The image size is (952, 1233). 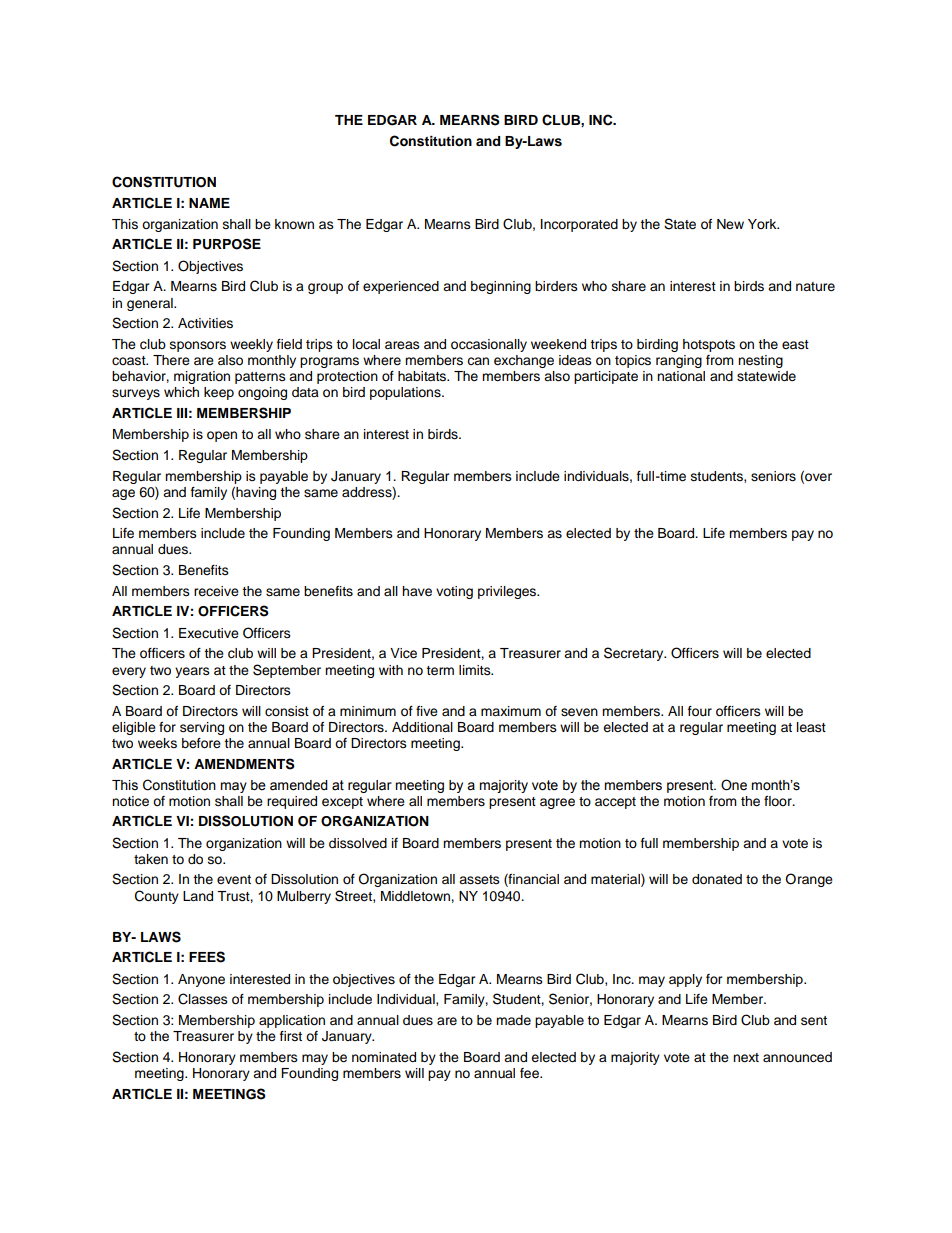 I want to click on voting, so click(x=454, y=592).
